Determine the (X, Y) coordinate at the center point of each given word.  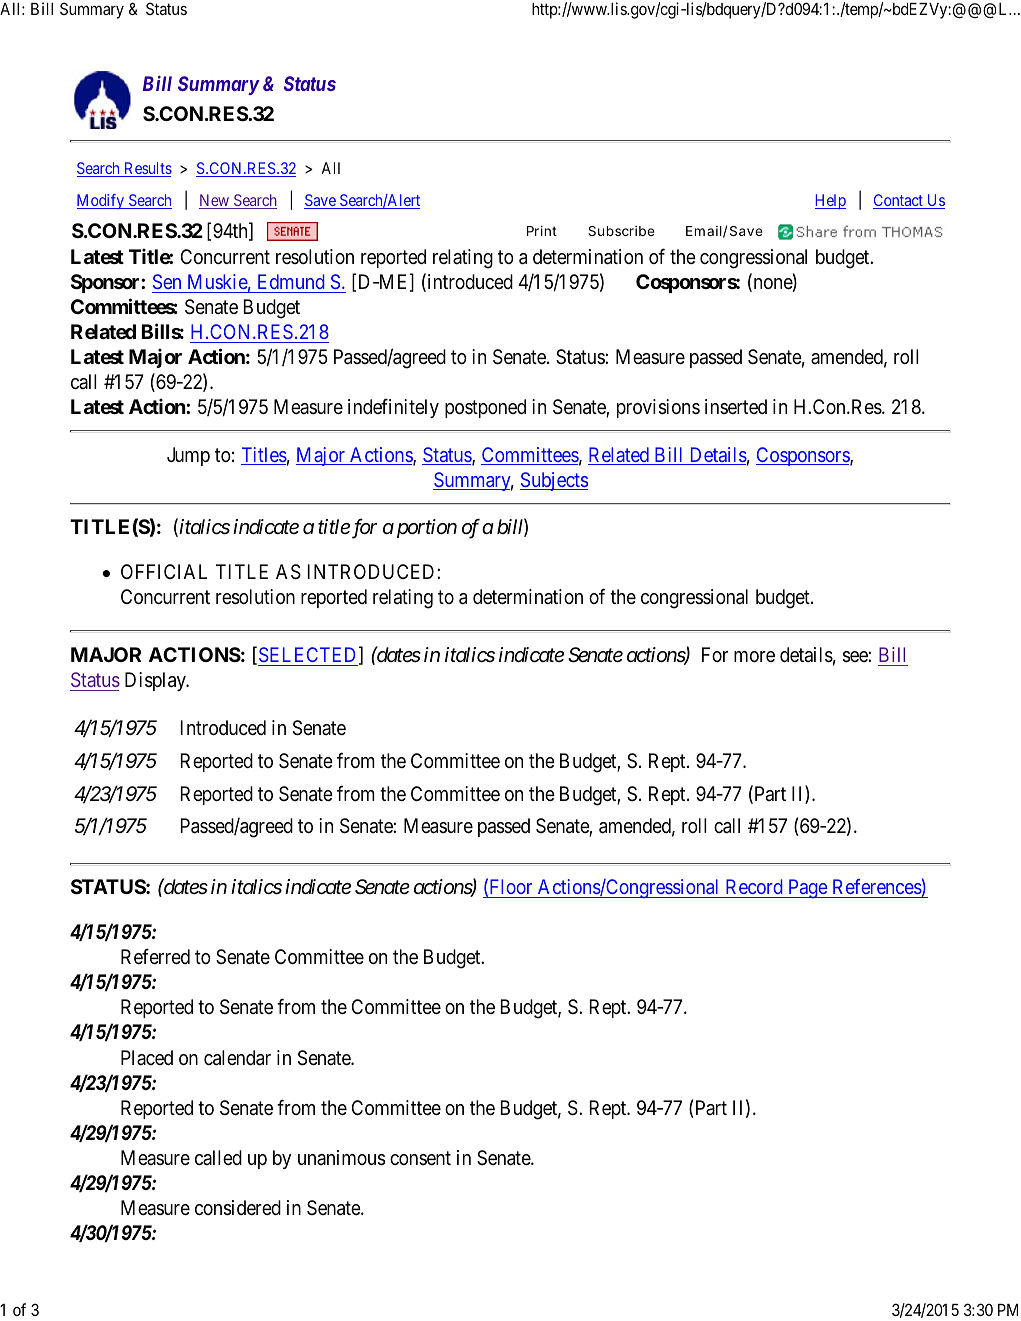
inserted (736, 406)
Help (830, 201)
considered (238, 1208)
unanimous (341, 1158)
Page (807, 888)
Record (754, 888)
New (215, 201)
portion (425, 528)
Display (156, 681)
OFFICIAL (164, 571)
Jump (188, 456)
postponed (485, 408)
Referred (155, 957)
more (754, 656)
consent (420, 1158)
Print (542, 231)
